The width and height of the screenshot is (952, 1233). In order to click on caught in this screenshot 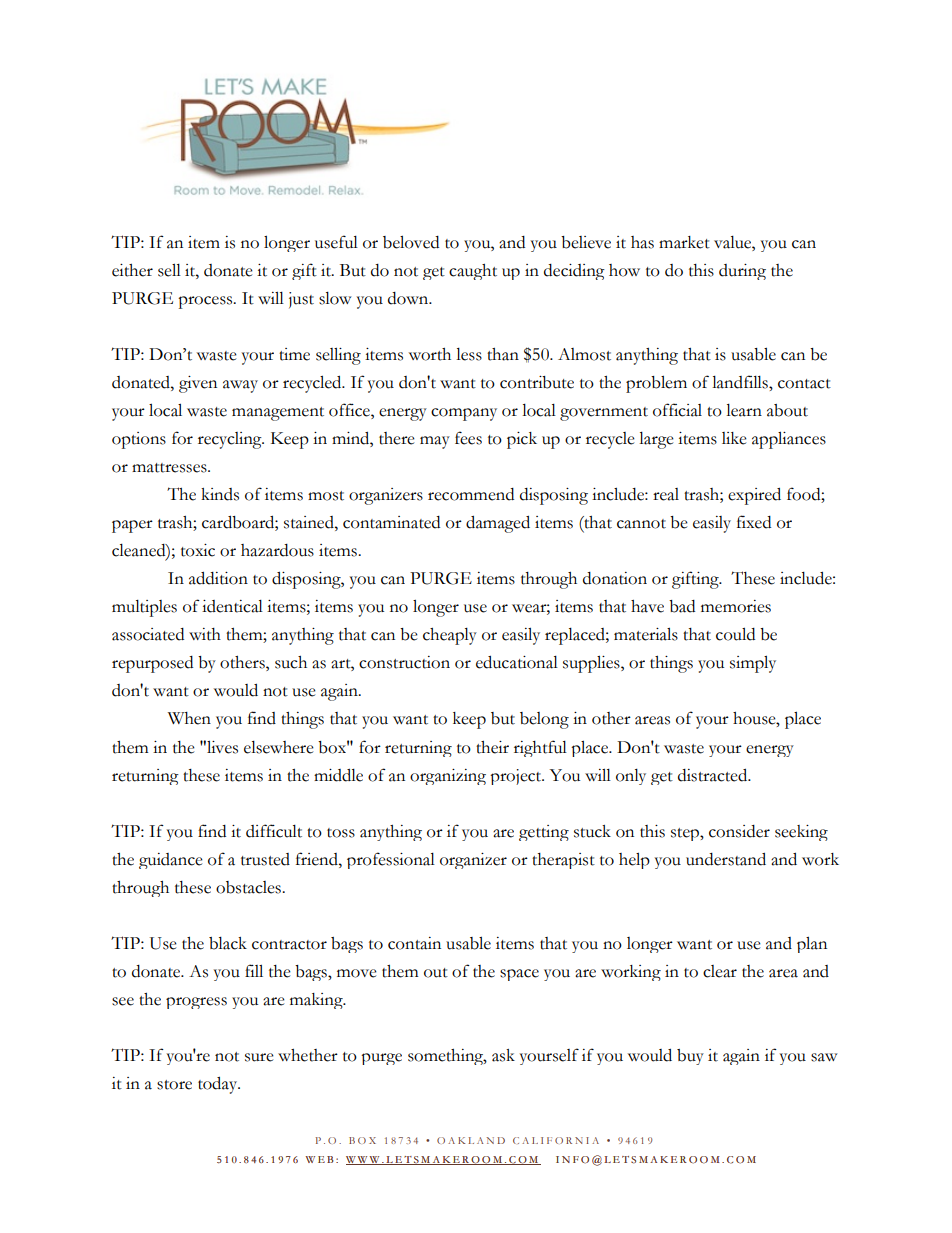, I will do `click(473, 272)`.
